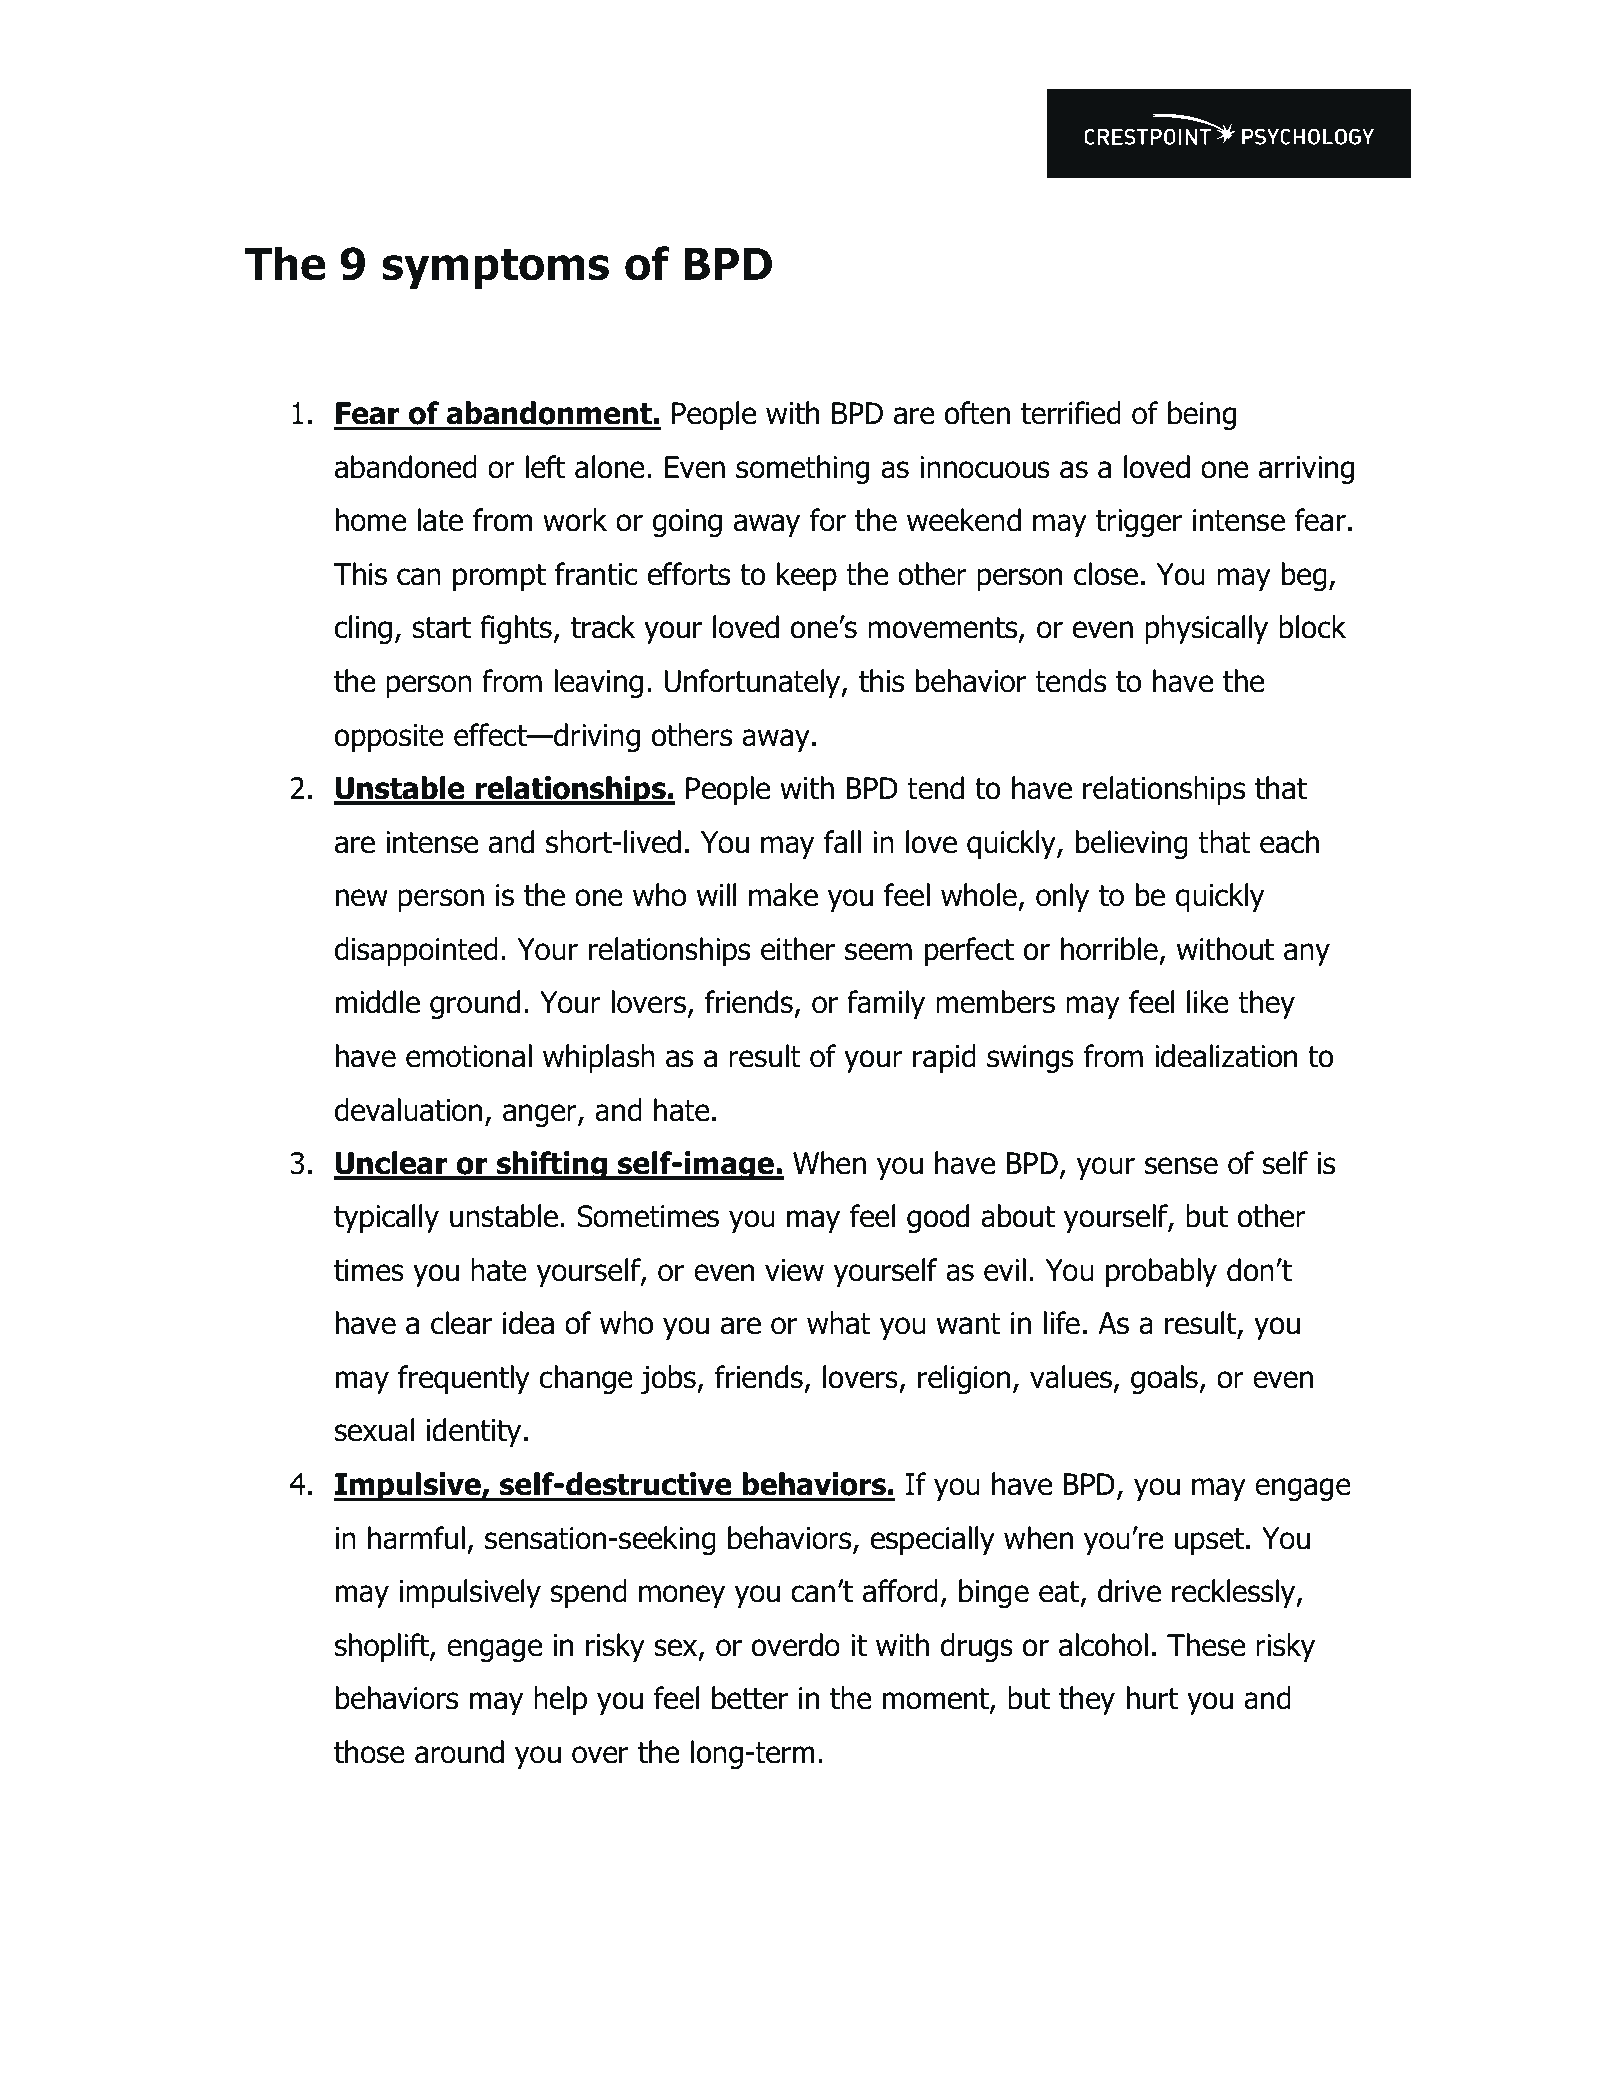 This screenshot has width=1604, height=2076. What do you see at coordinates (386, 1218) in the screenshot?
I see `typically` at bounding box center [386, 1218].
